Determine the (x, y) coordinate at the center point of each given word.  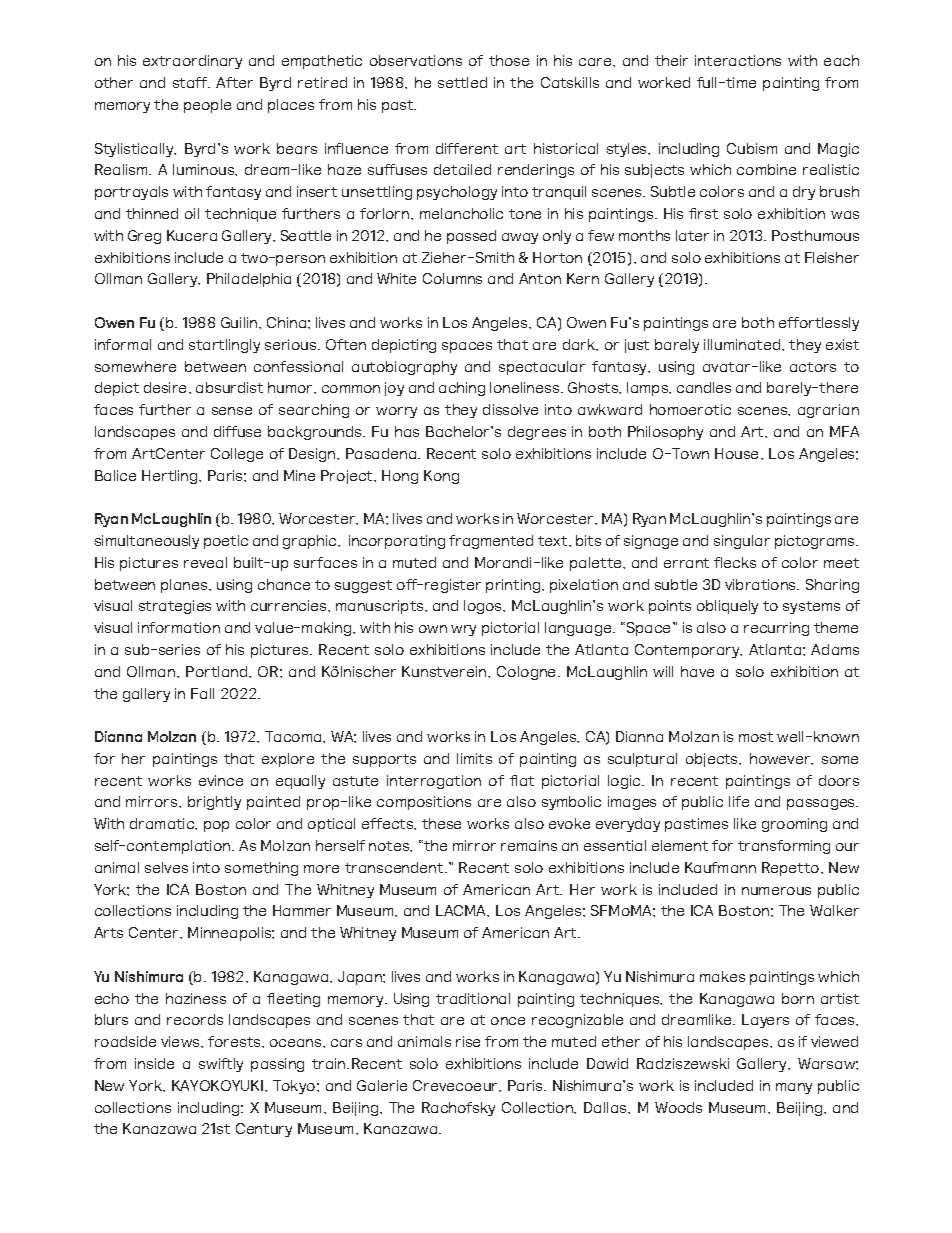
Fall (202, 693)
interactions (738, 60)
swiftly (221, 1065)
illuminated (743, 344)
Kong (441, 477)
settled (462, 82)
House (738, 453)
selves (166, 867)
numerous (776, 891)
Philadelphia (249, 280)
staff (191, 82)
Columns (452, 278)
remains (529, 845)
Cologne (528, 673)
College (237, 455)
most (756, 737)
